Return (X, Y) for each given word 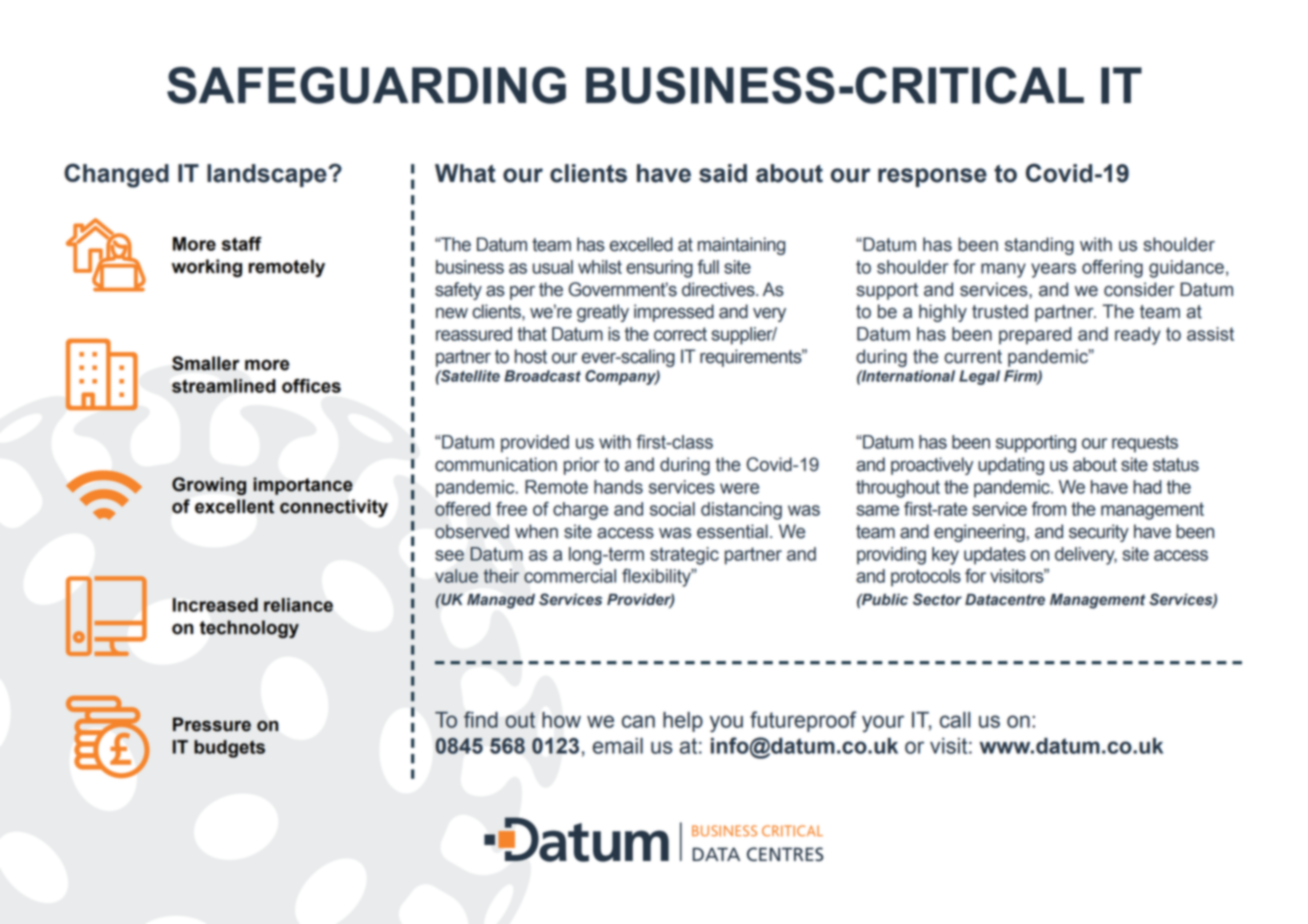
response (932, 177)
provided (535, 444)
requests (1145, 444)
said (723, 173)
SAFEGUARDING (366, 85)
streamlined (224, 386)
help (683, 722)
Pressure (212, 724)
